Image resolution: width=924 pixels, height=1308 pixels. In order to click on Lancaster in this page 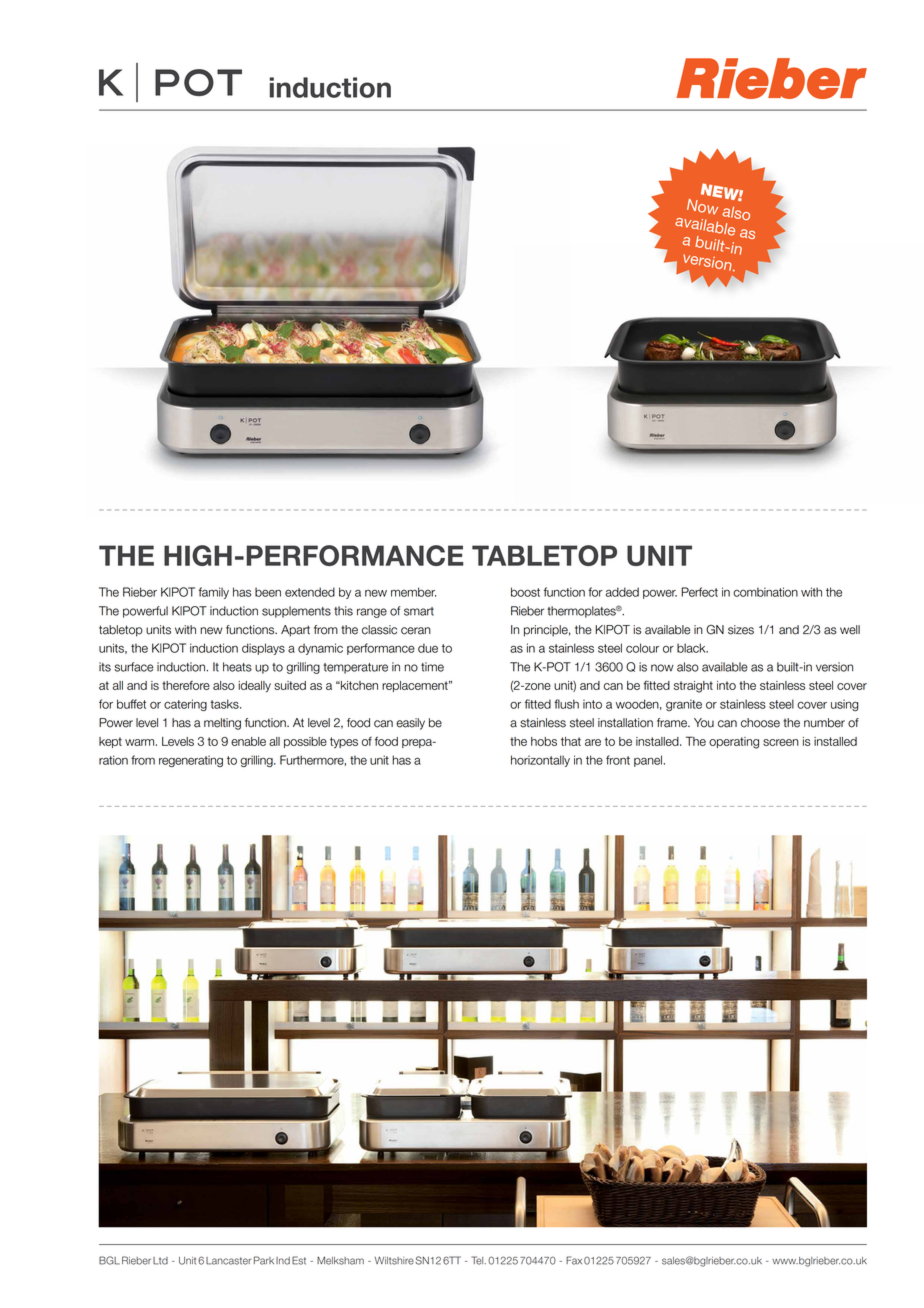, I will do `click(228, 1261)`.
